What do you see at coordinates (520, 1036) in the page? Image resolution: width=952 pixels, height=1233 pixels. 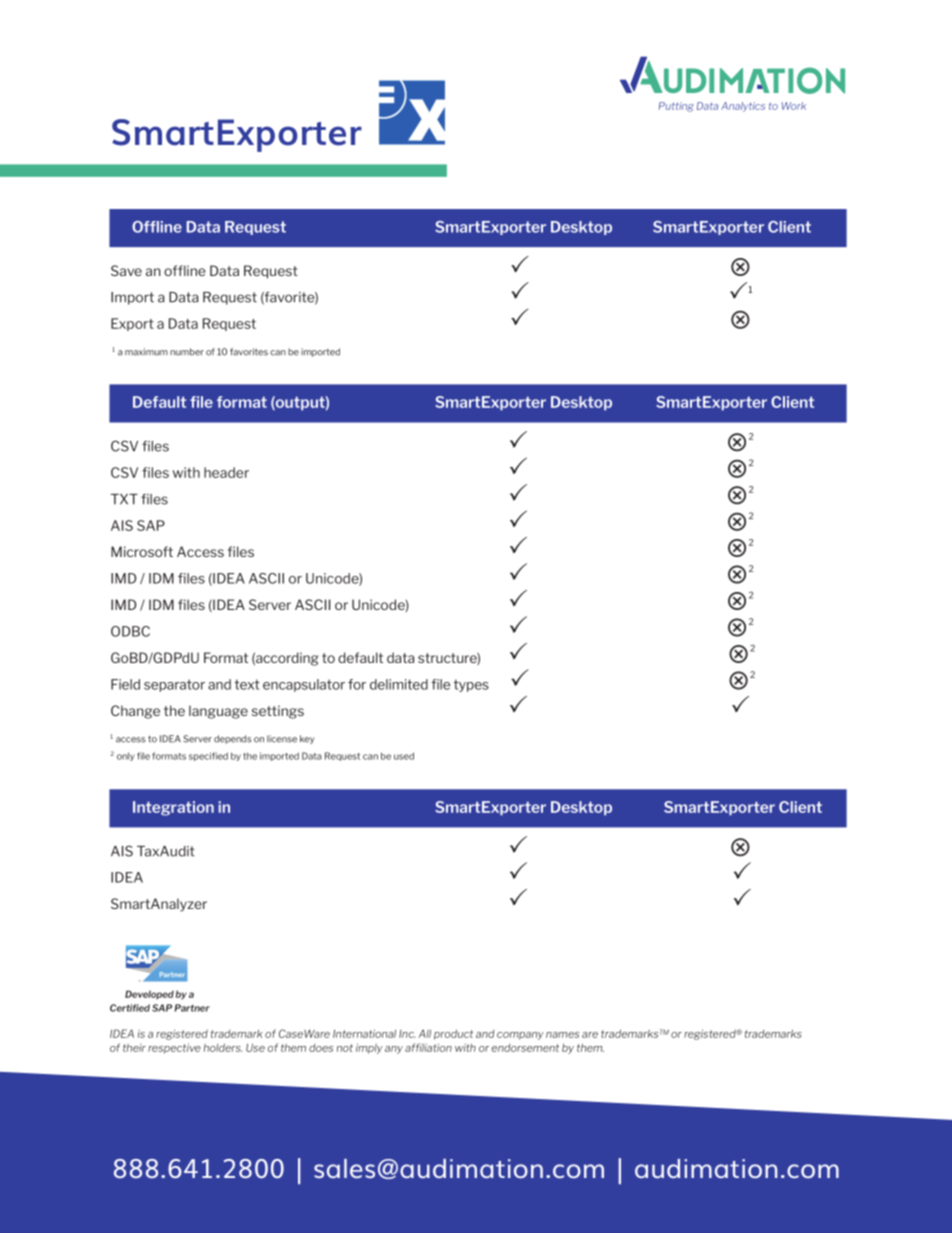 I see `company` at bounding box center [520, 1036].
